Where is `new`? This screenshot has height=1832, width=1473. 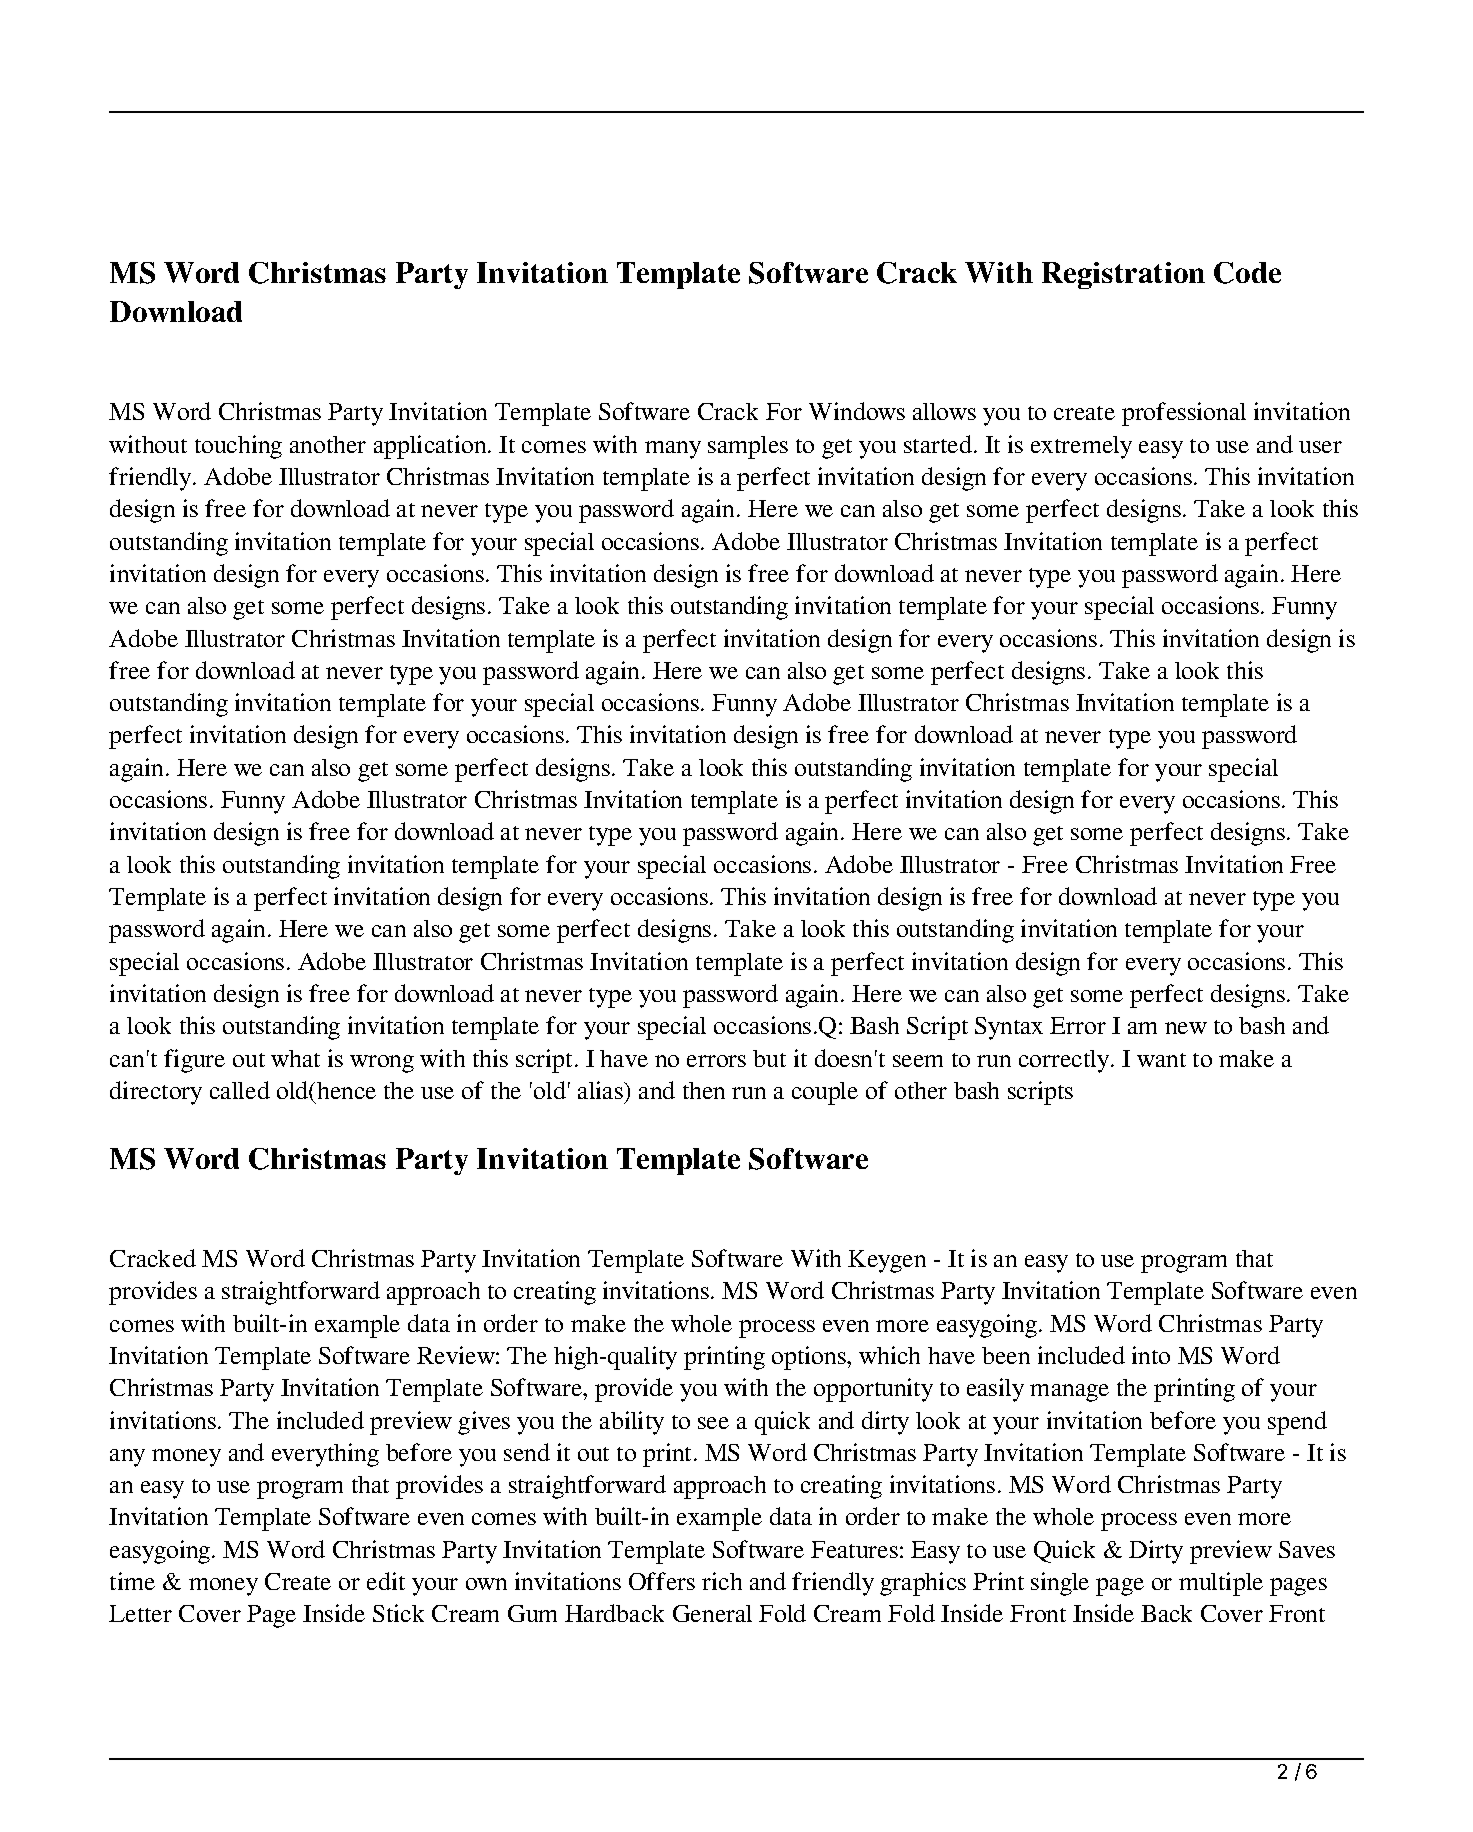
new is located at coordinates (1186, 1028).
